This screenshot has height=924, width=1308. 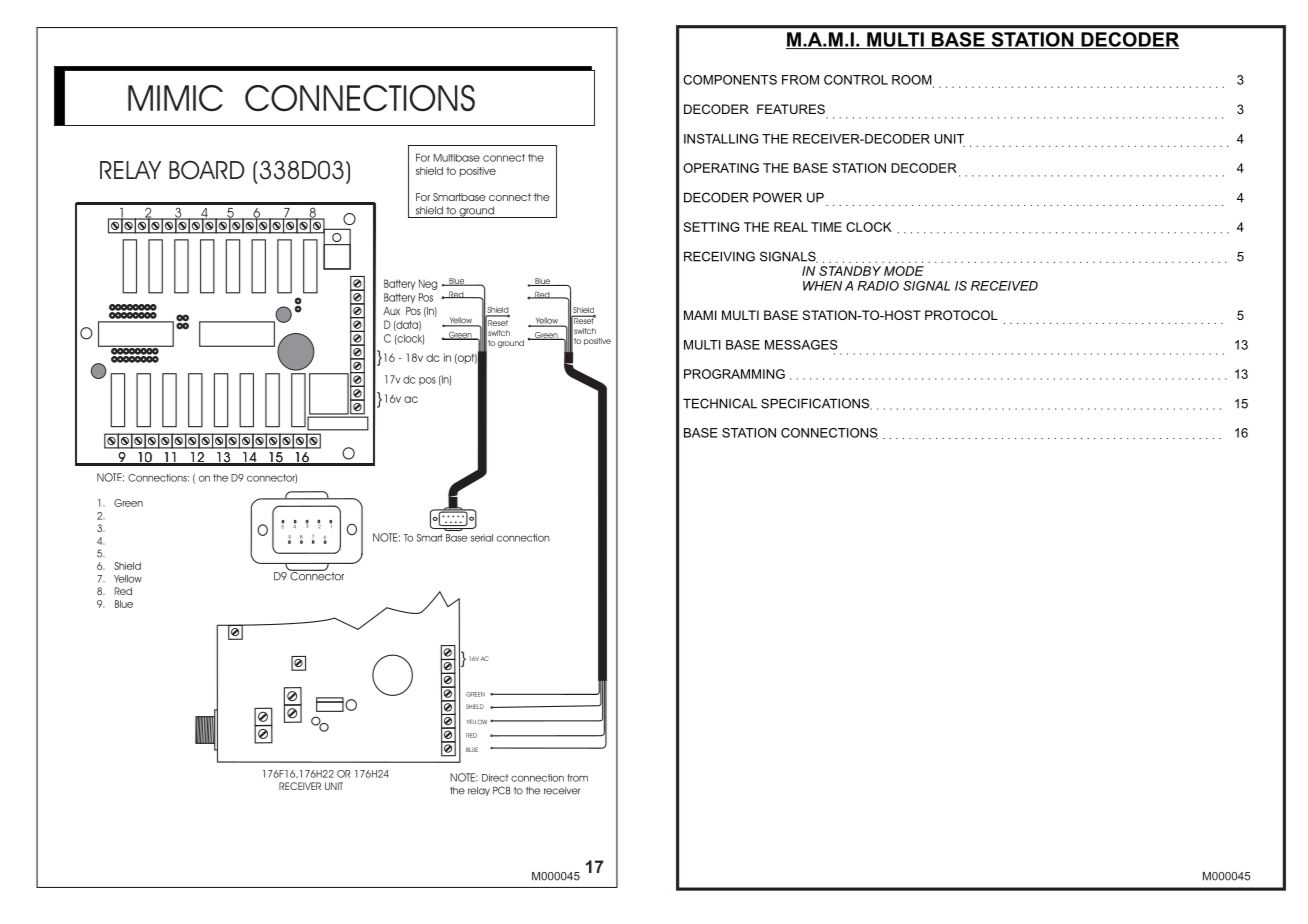 What do you see at coordinates (816, 404) in the screenshot?
I see `SPECIFICATIONS` at bounding box center [816, 404].
